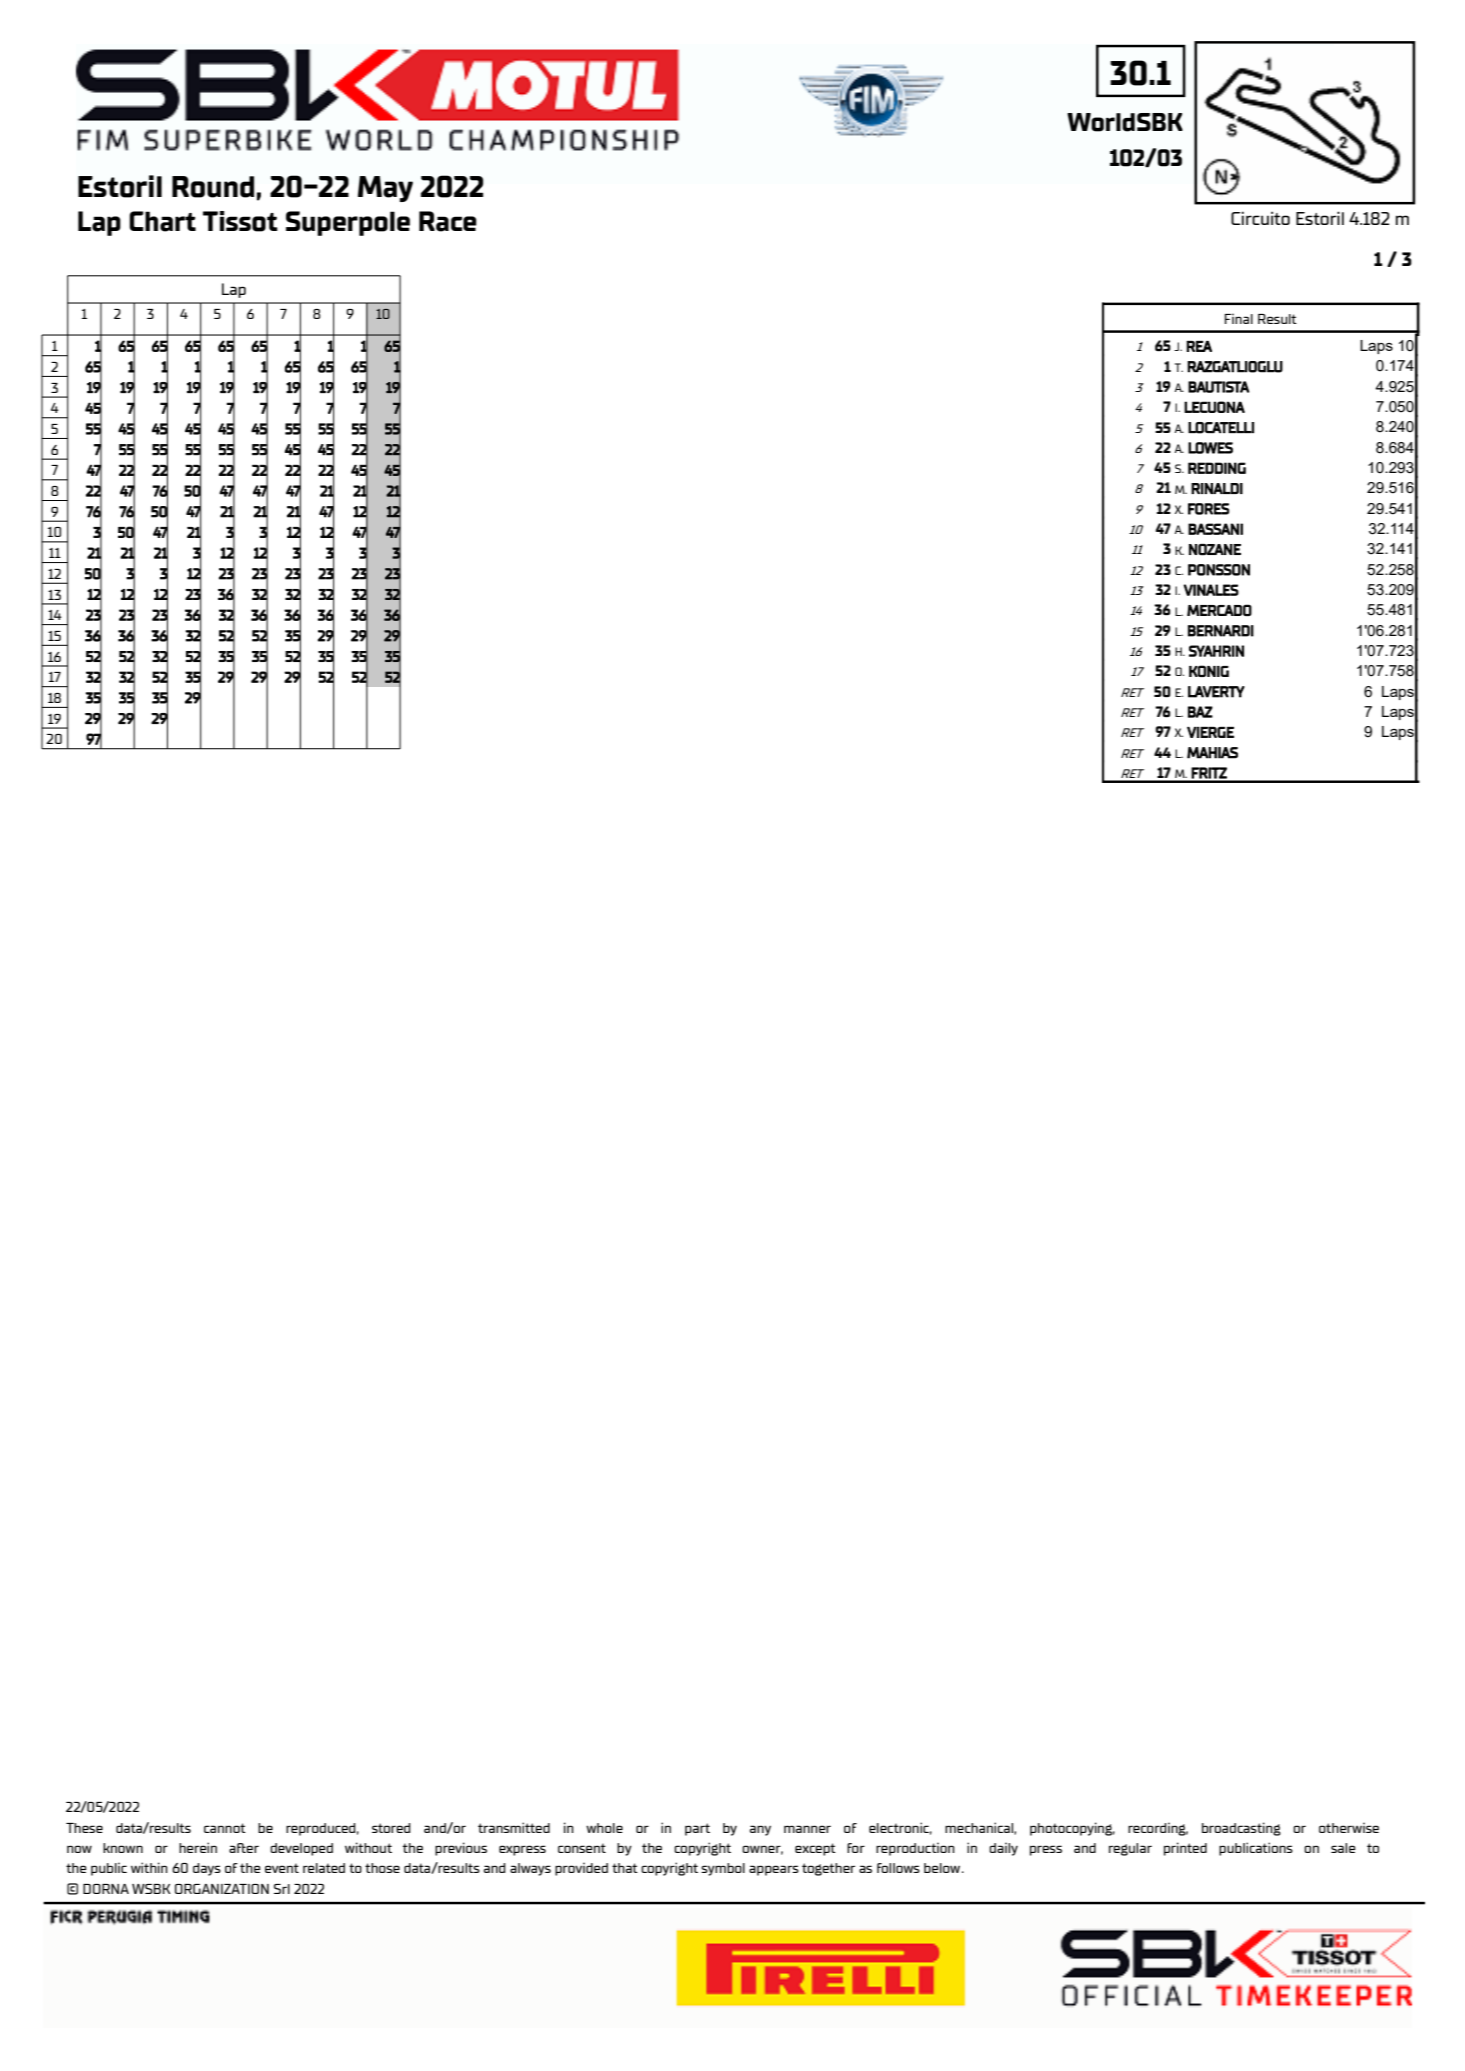 The height and width of the screenshot is (2071, 1465). What do you see at coordinates (162, 221) in the screenshot?
I see `Chart` at bounding box center [162, 221].
